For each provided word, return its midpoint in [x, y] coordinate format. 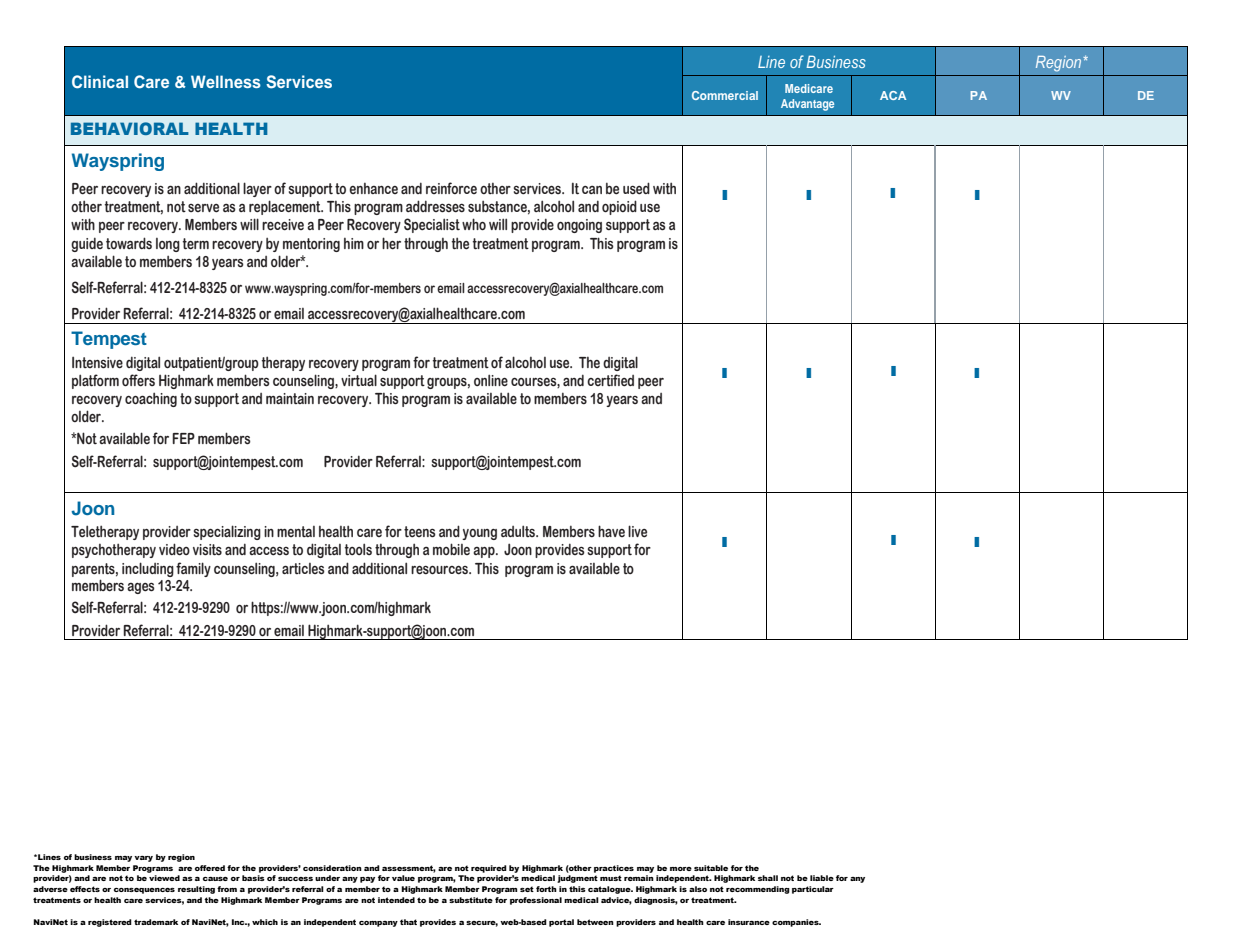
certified [610, 380]
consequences [144, 891]
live [637, 531]
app [485, 552]
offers [138, 380]
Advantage [807, 105]
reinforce [451, 188]
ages [141, 588]
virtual [359, 380]
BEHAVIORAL [130, 128]
